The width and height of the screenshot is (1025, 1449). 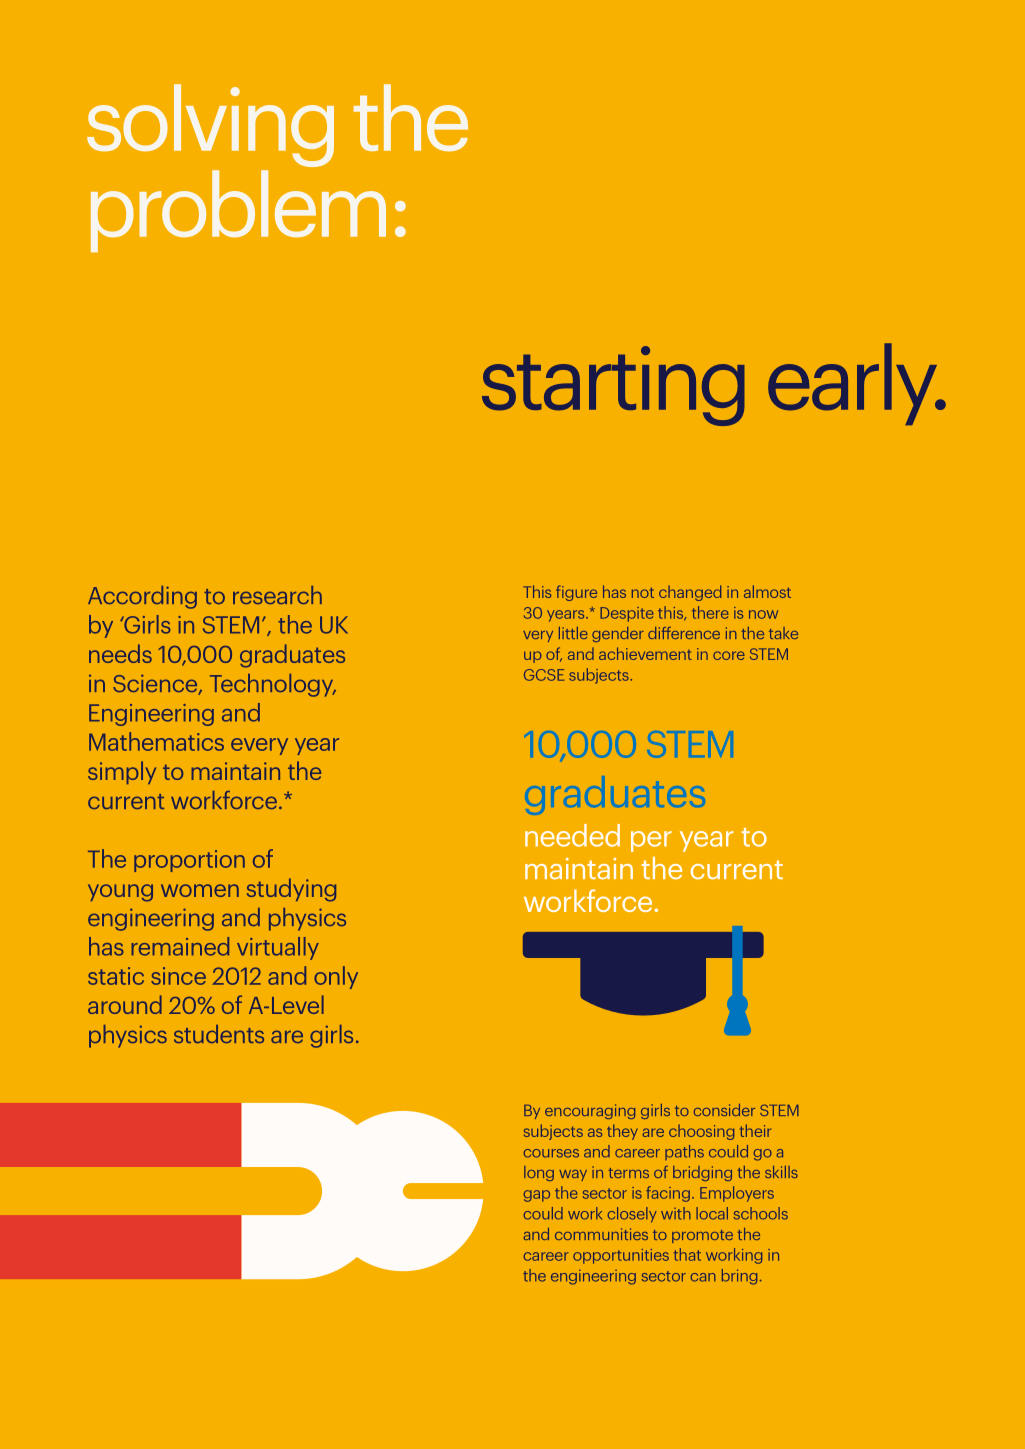 What do you see at coordinates (572, 835) in the screenshot?
I see `needed` at bounding box center [572, 835].
